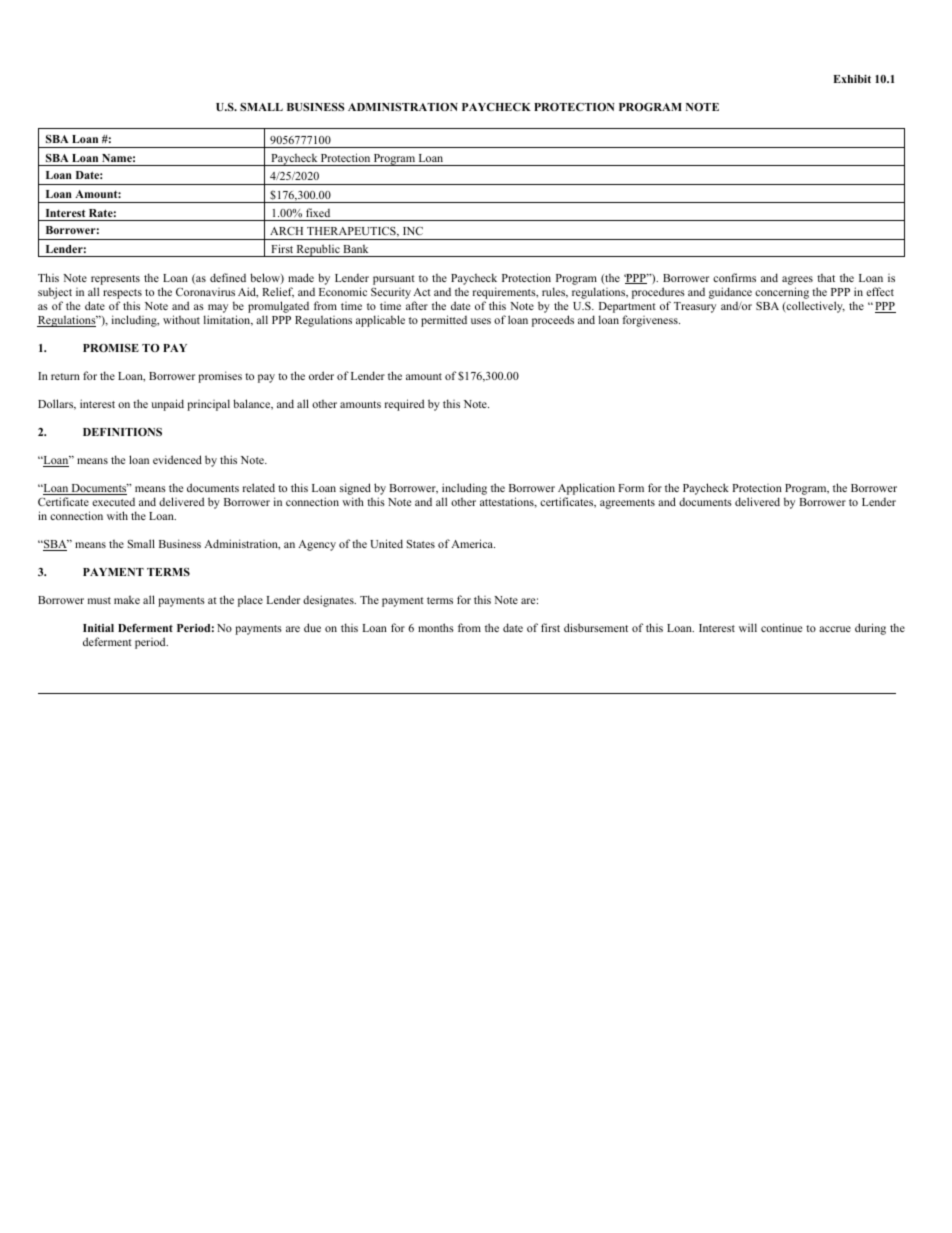 The height and width of the page is (1233, 952). I want to click on Exhibit, so click(852, 79).
